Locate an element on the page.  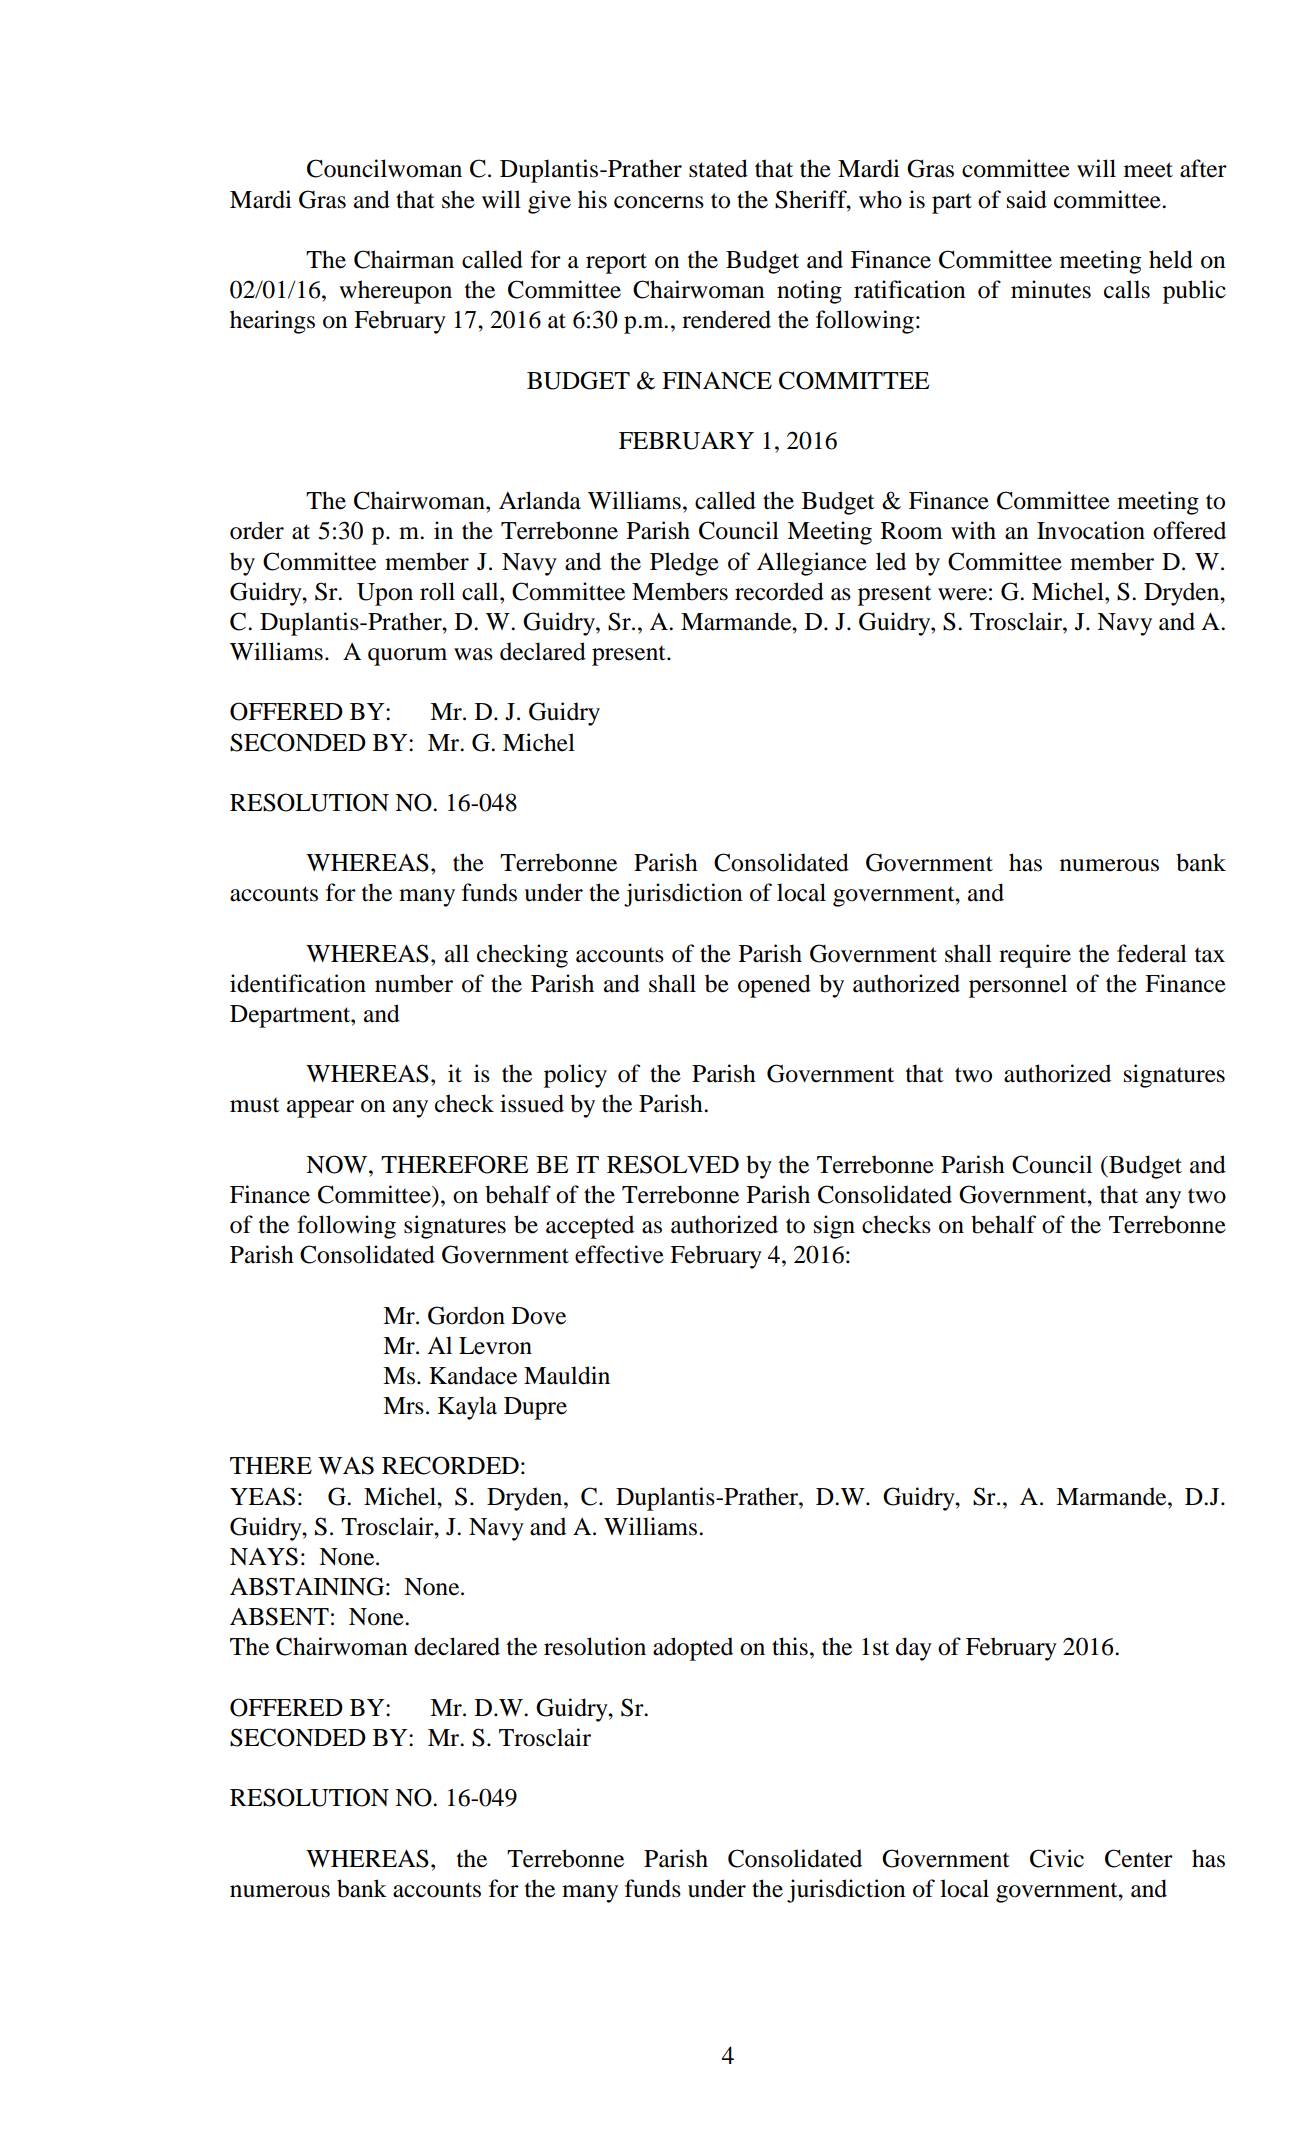
ABSENT is located at coordinates (279, 1616).
